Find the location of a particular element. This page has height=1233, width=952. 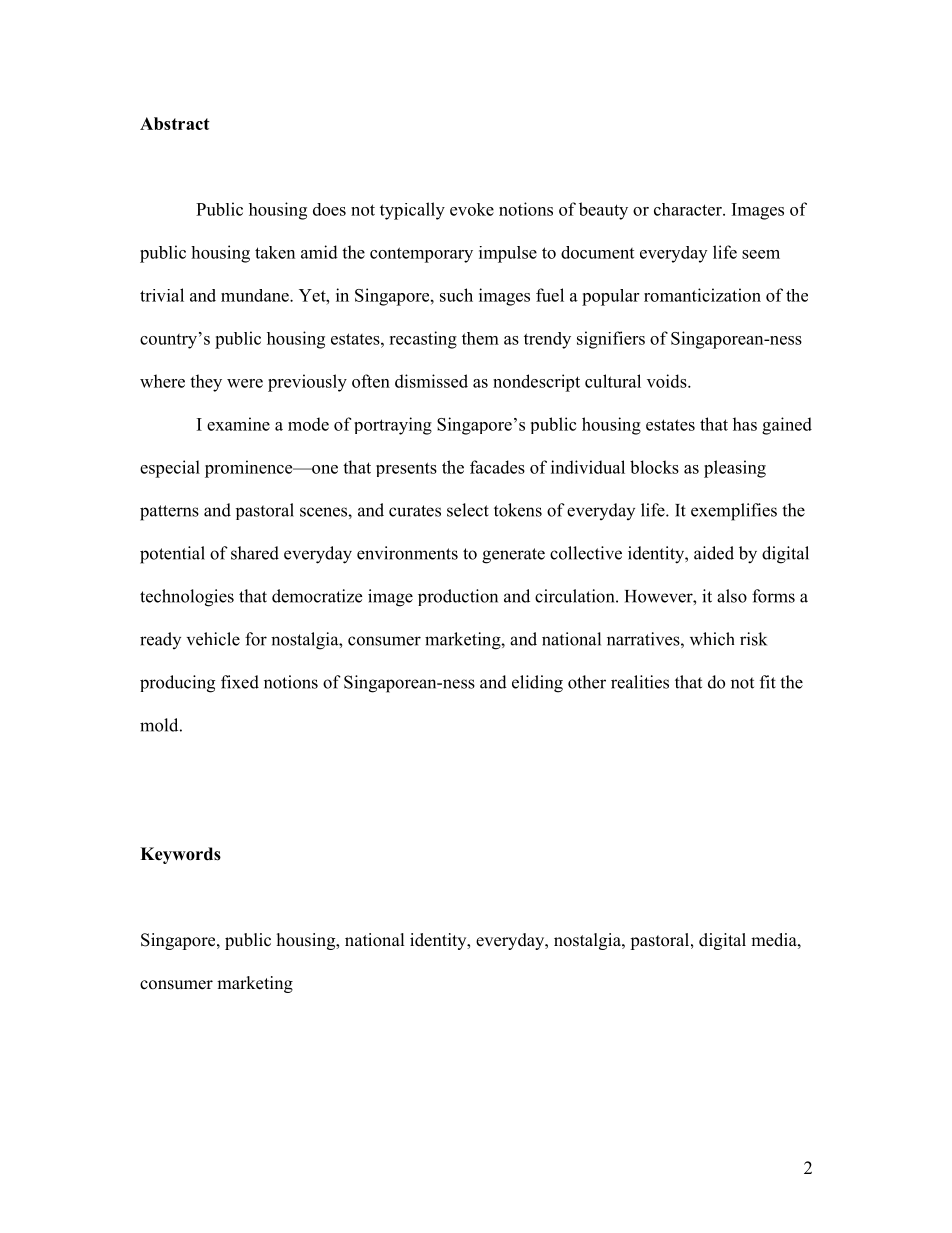

eliding is located at coordinates (537, 684).
